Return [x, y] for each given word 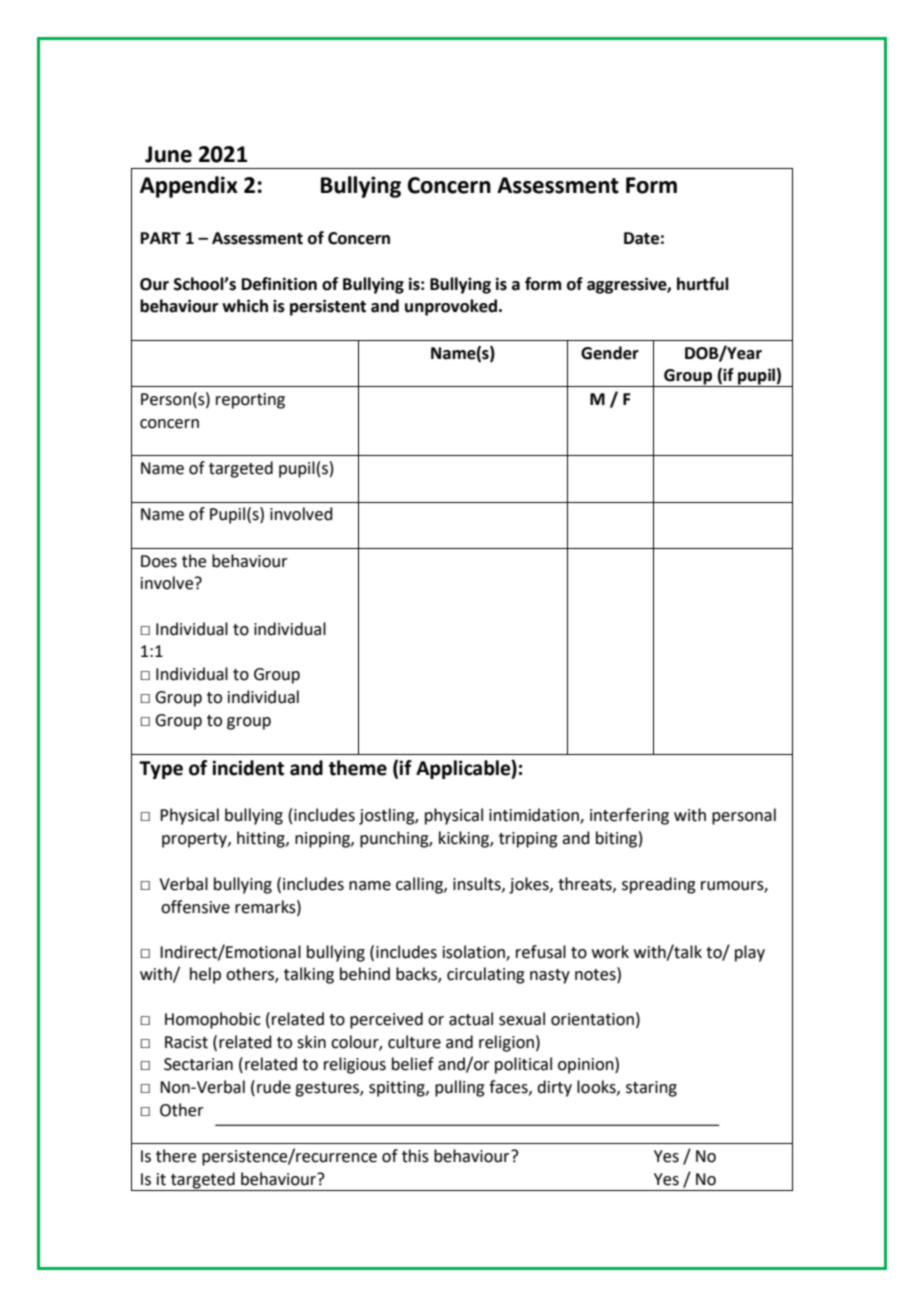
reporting [250, 401]
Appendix [189, 187]
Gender [610, 353]
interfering [629, 816]
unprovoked [451, 307]
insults [478, 884]
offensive [195, 907]
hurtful [703, 284]
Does [159, 561]
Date [641, 238]
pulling [460, 1088]
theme [358, 768]
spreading [659, 885]
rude [274, 1087]
